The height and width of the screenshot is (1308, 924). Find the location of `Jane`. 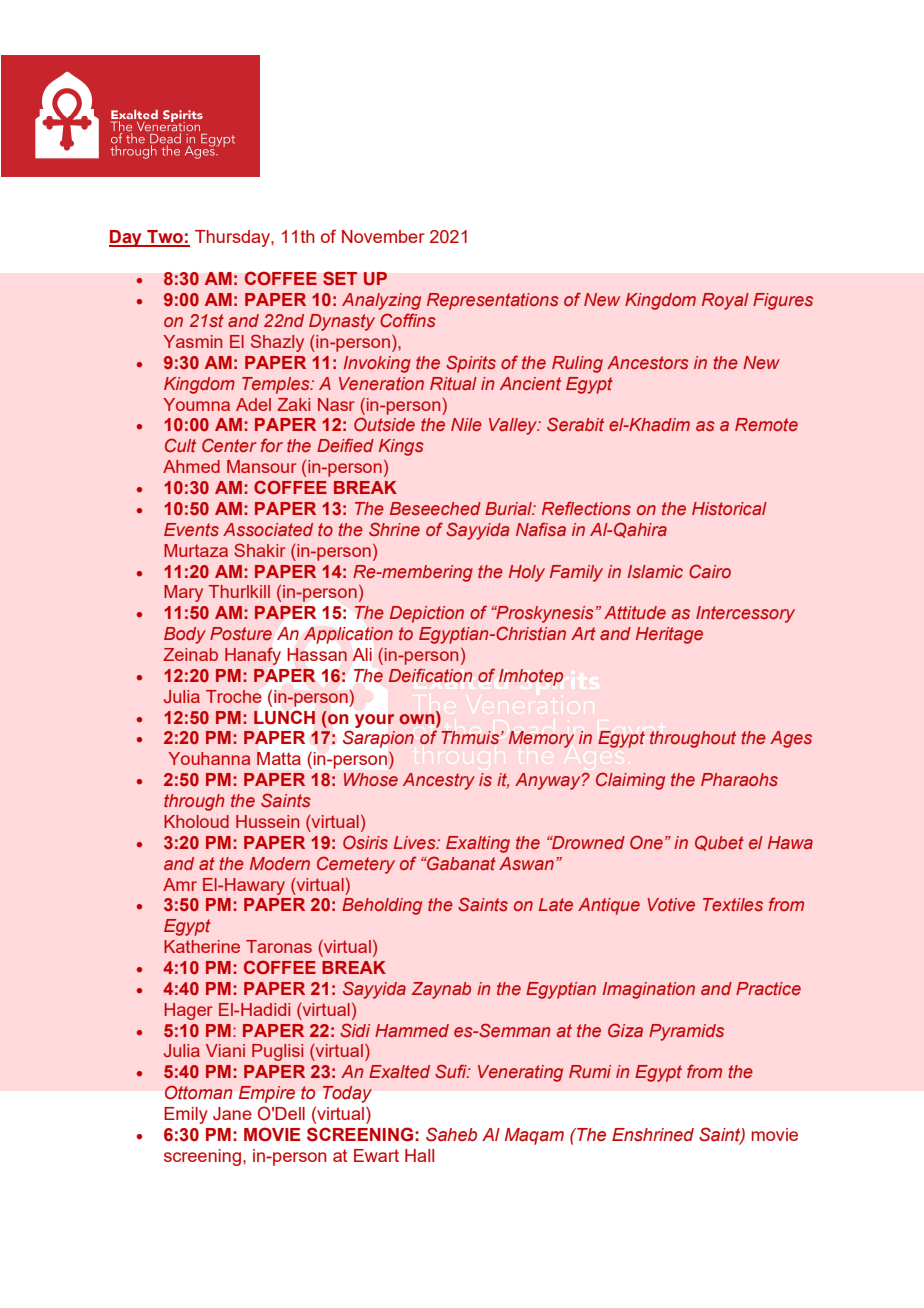

Jane is located at coordinates (232, 1114).
